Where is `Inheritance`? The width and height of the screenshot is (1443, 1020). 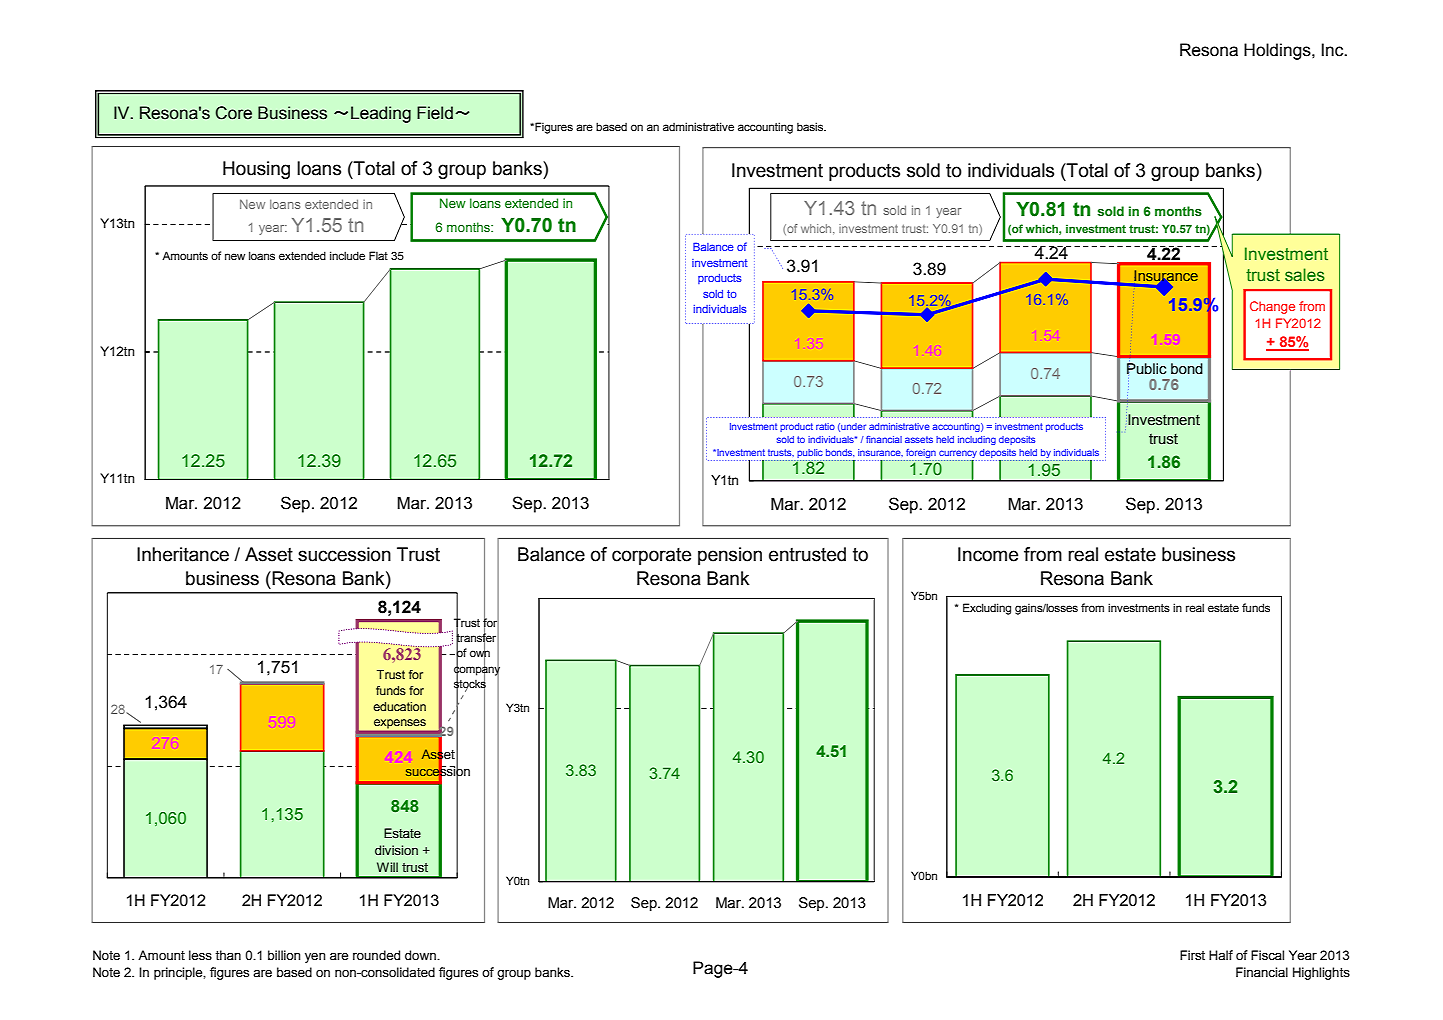 Inheritance is located at coordinates (183, 554).
